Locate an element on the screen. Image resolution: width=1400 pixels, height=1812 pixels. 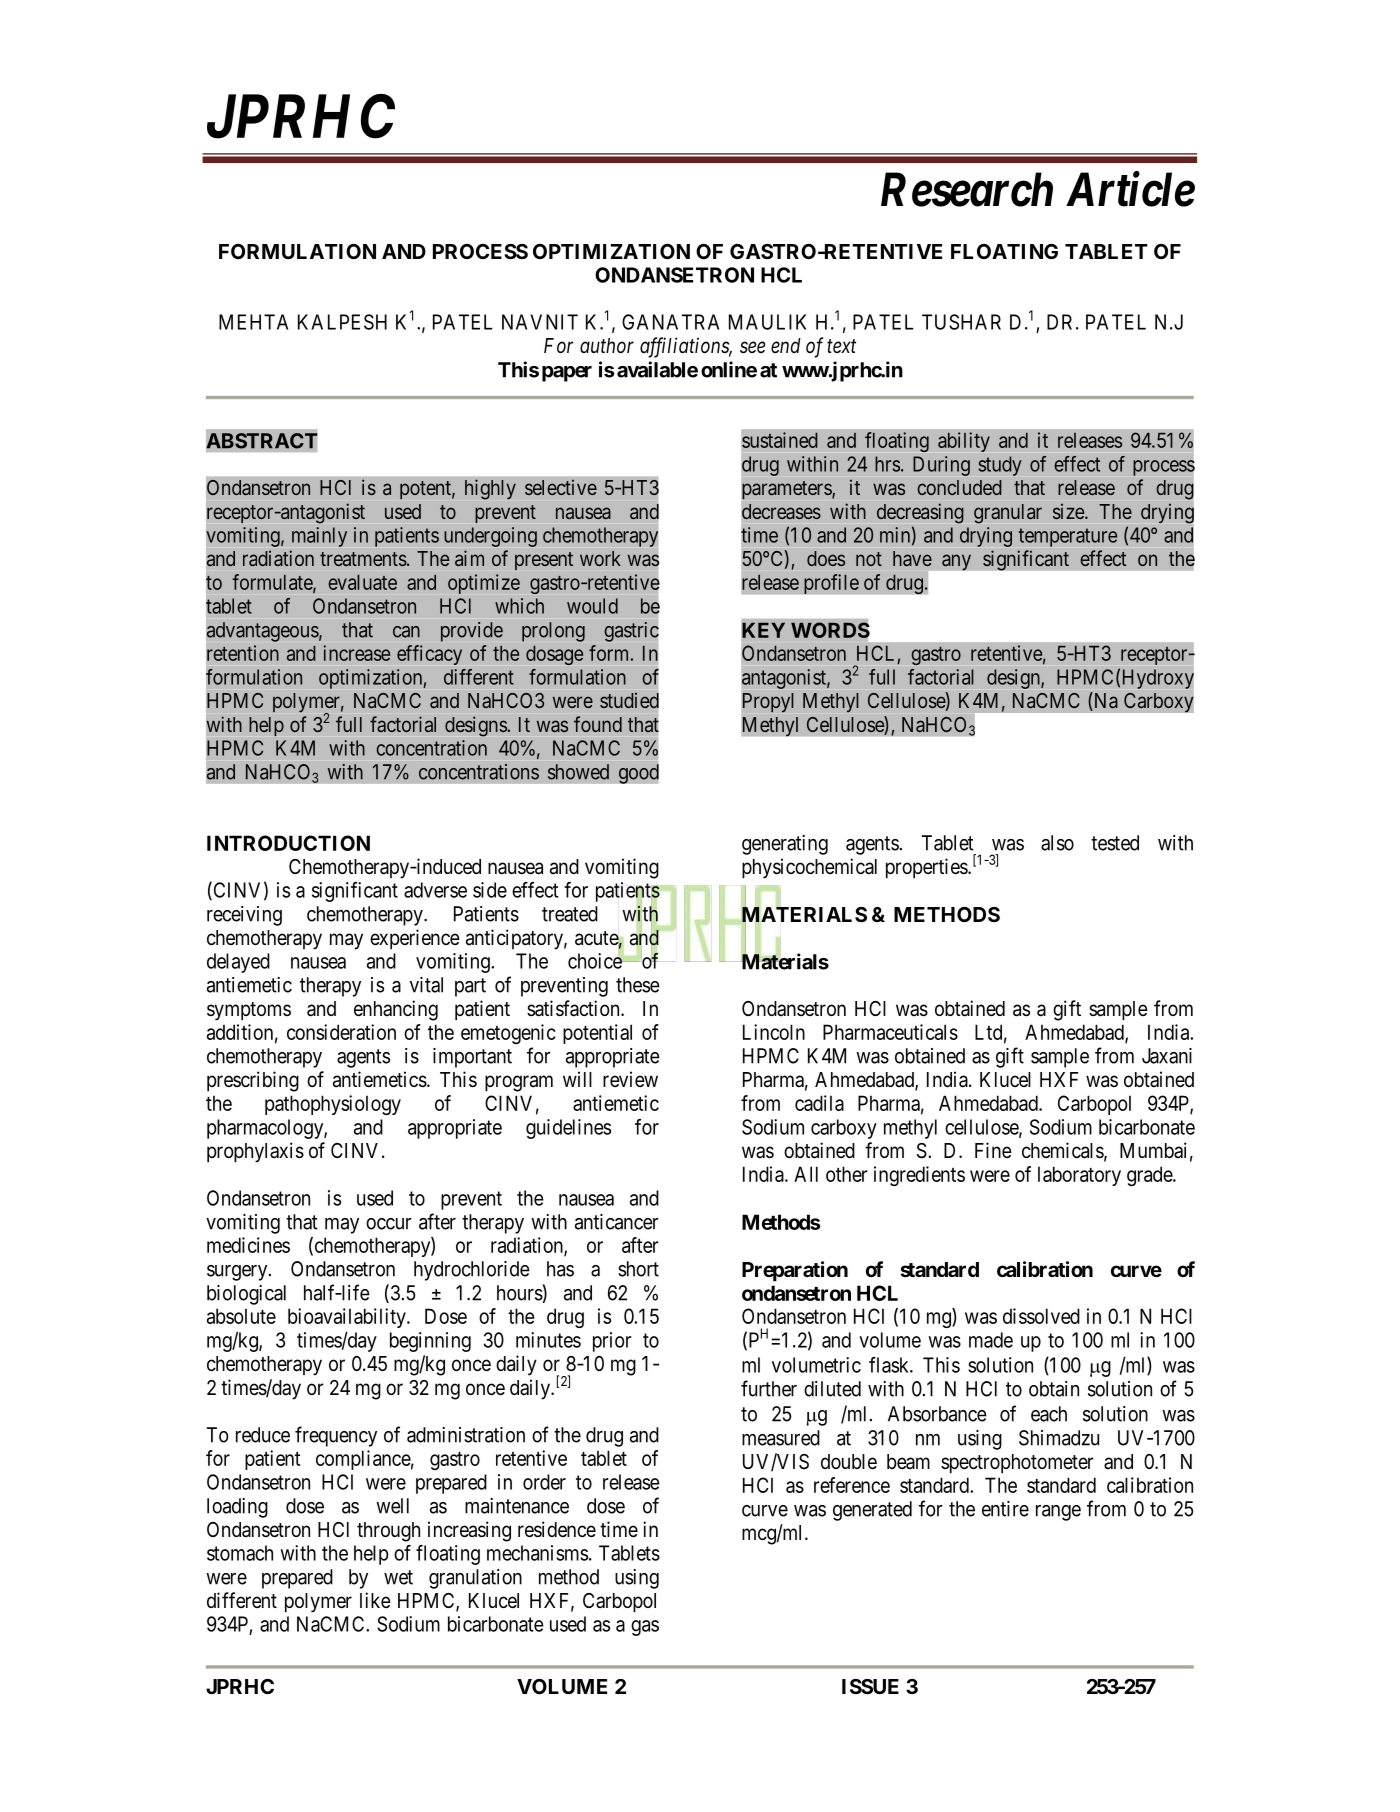
Fine is located at coordinates (993, 1150).
